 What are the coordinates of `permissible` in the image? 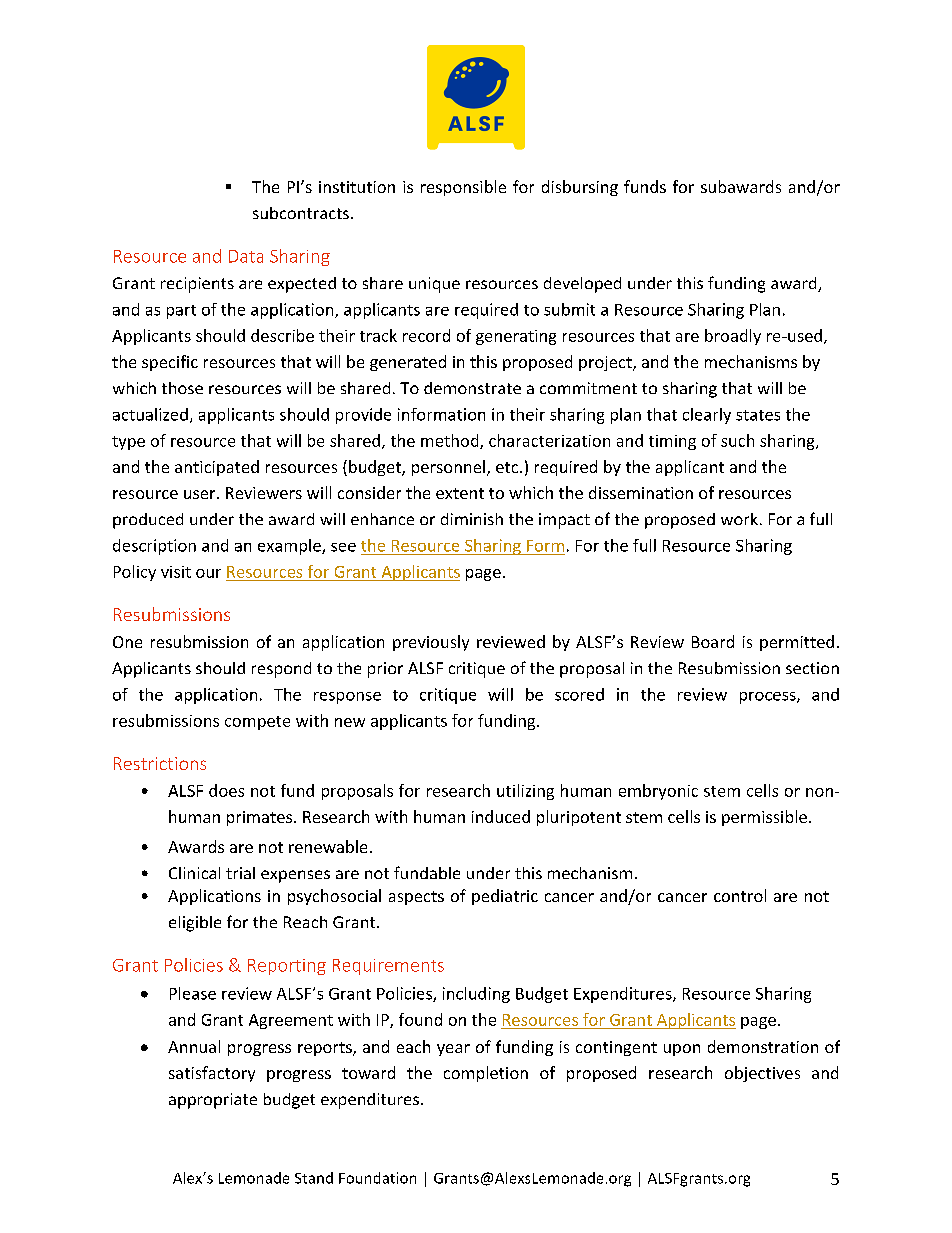 It's located at (764, 818).
